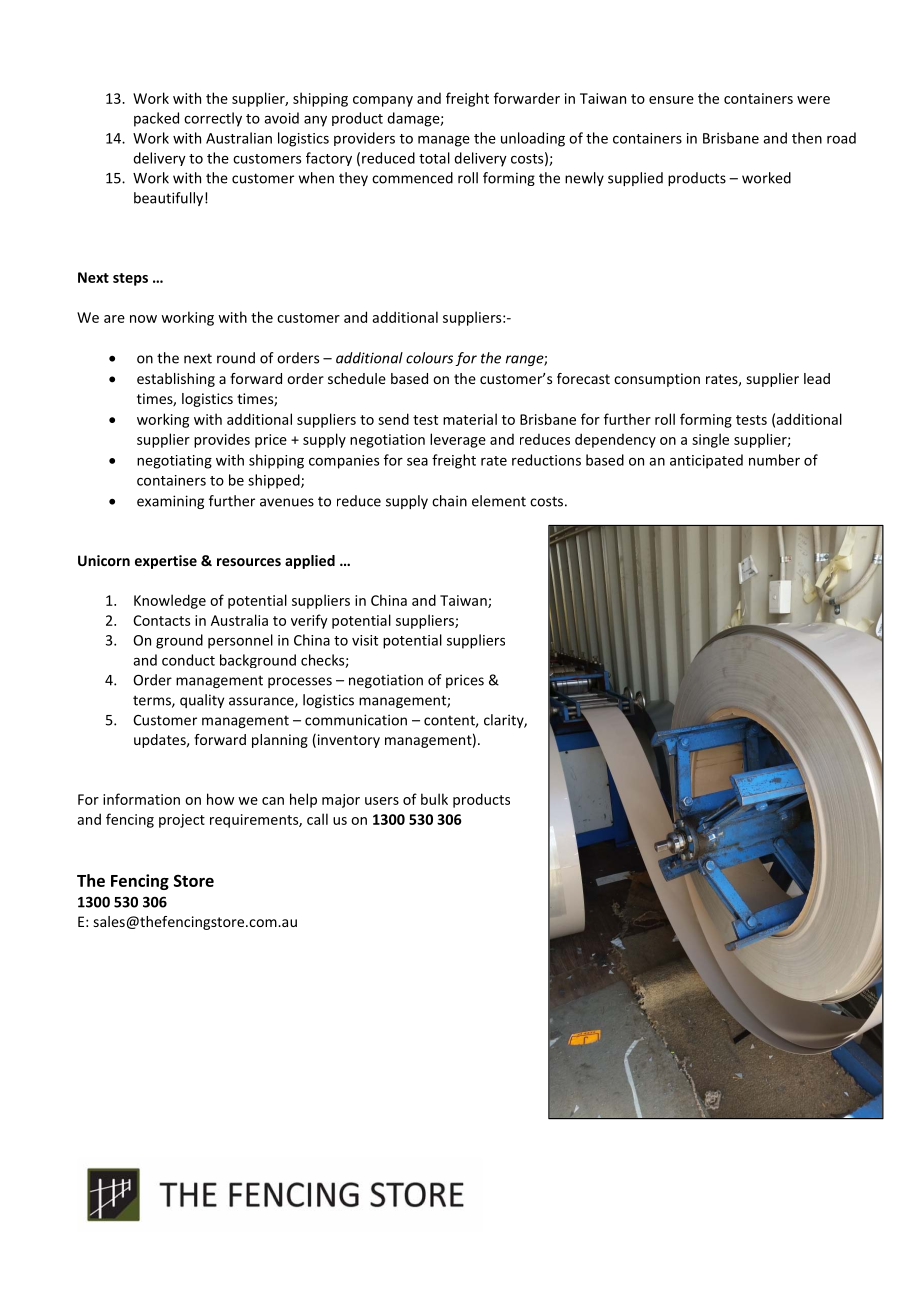  I want to click on leverage, so click(458, 440).
